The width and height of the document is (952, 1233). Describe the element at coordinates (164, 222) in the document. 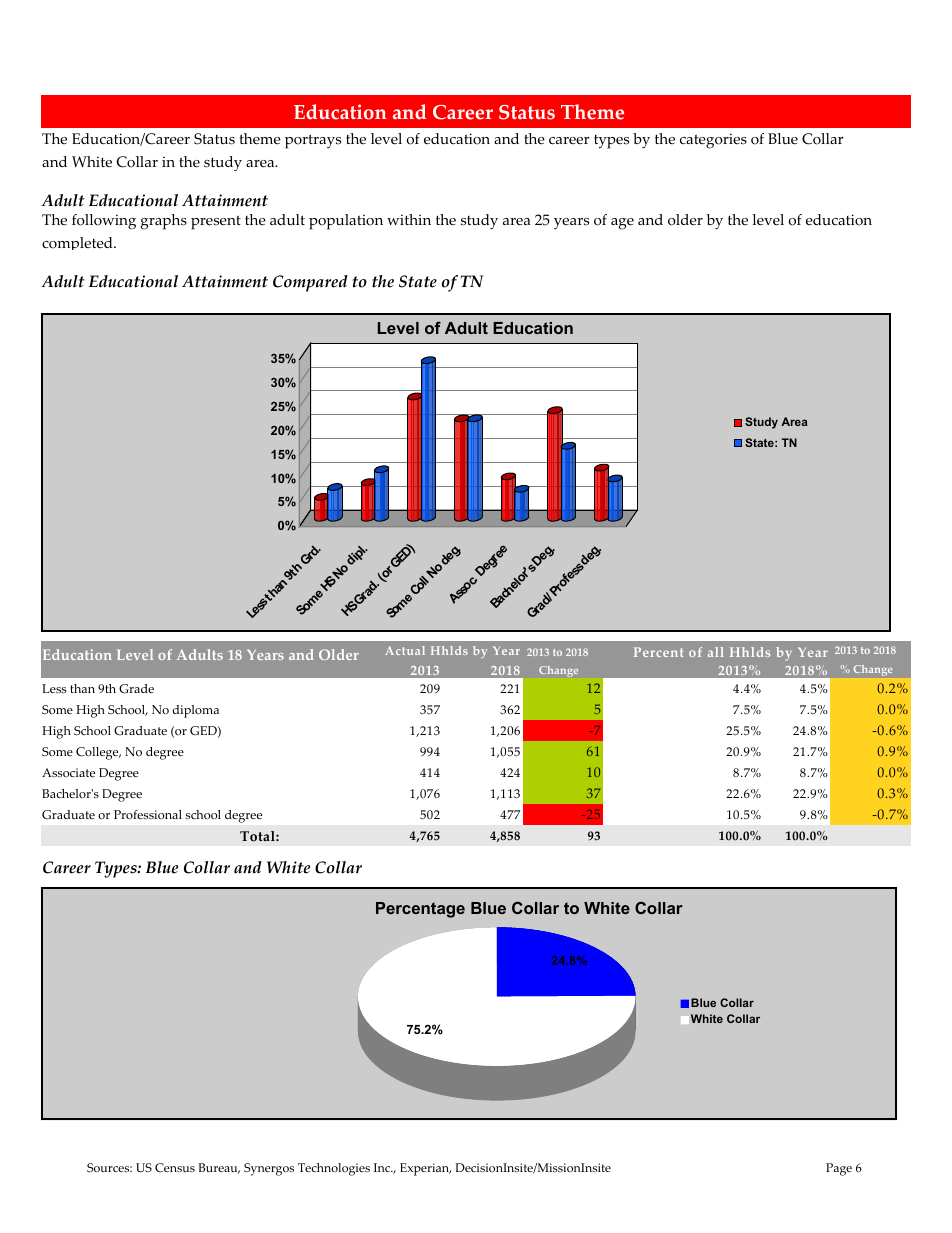

I see `graphs` at that location.
